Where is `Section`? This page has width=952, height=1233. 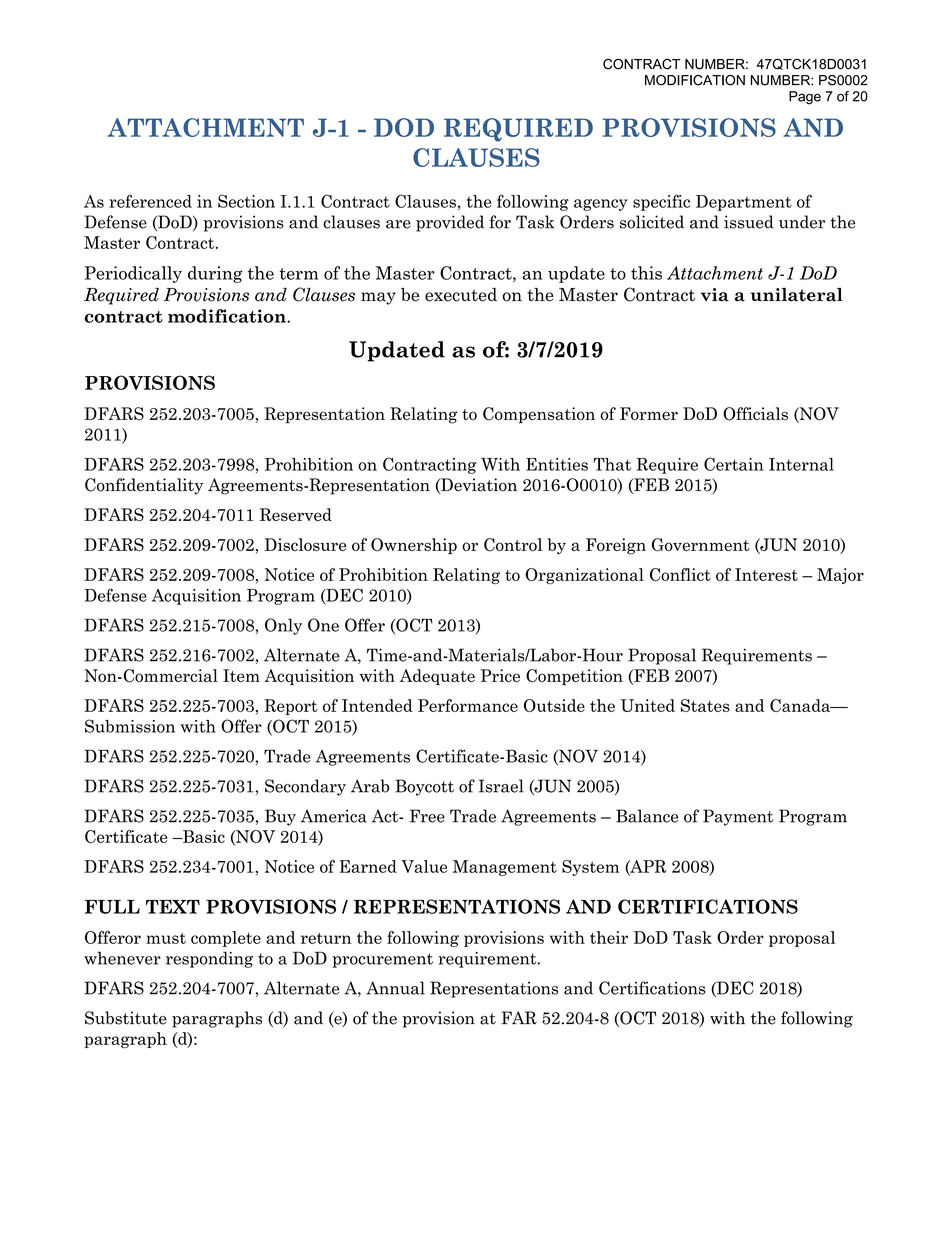
Section is located at coordinates (246, 201).
